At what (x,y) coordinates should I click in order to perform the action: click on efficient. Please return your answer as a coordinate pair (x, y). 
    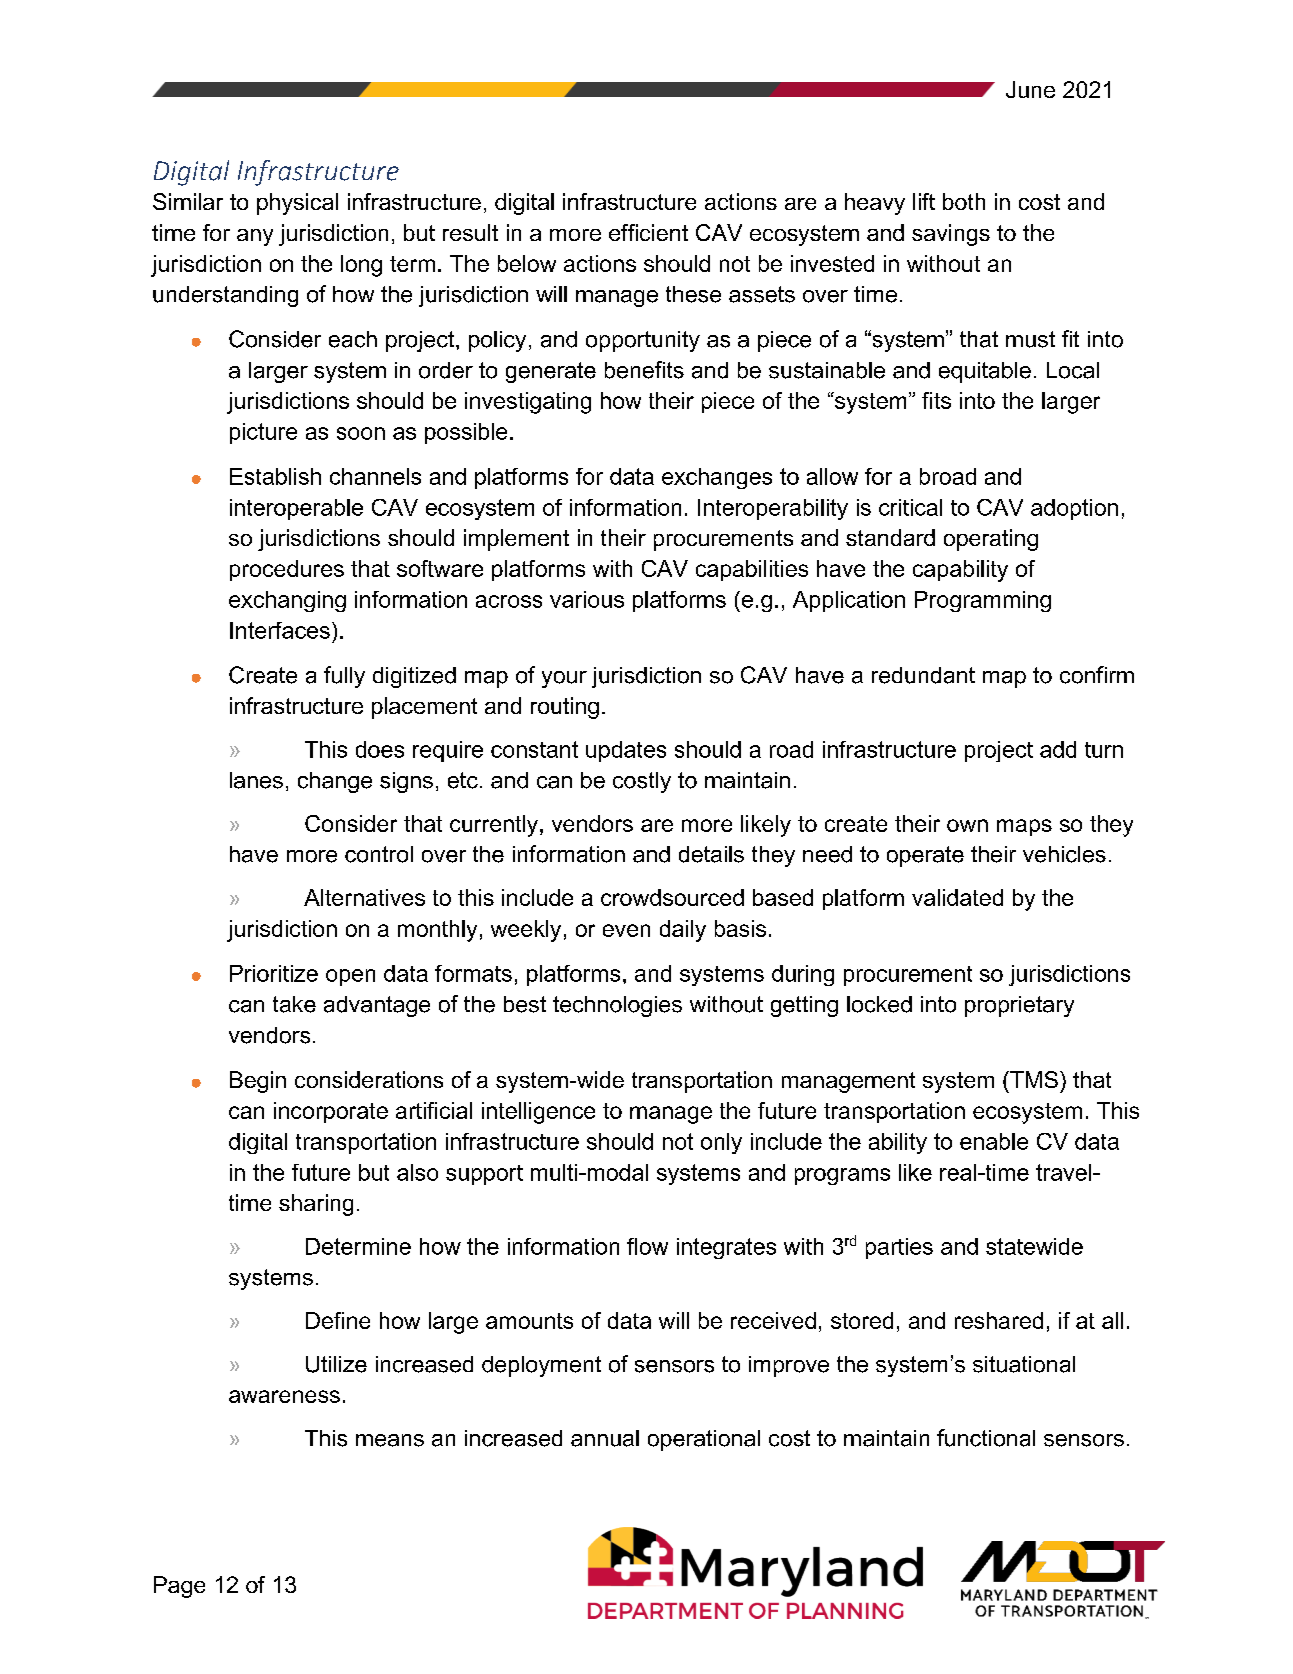
    Looking at the image, I should click on (648, 232).
